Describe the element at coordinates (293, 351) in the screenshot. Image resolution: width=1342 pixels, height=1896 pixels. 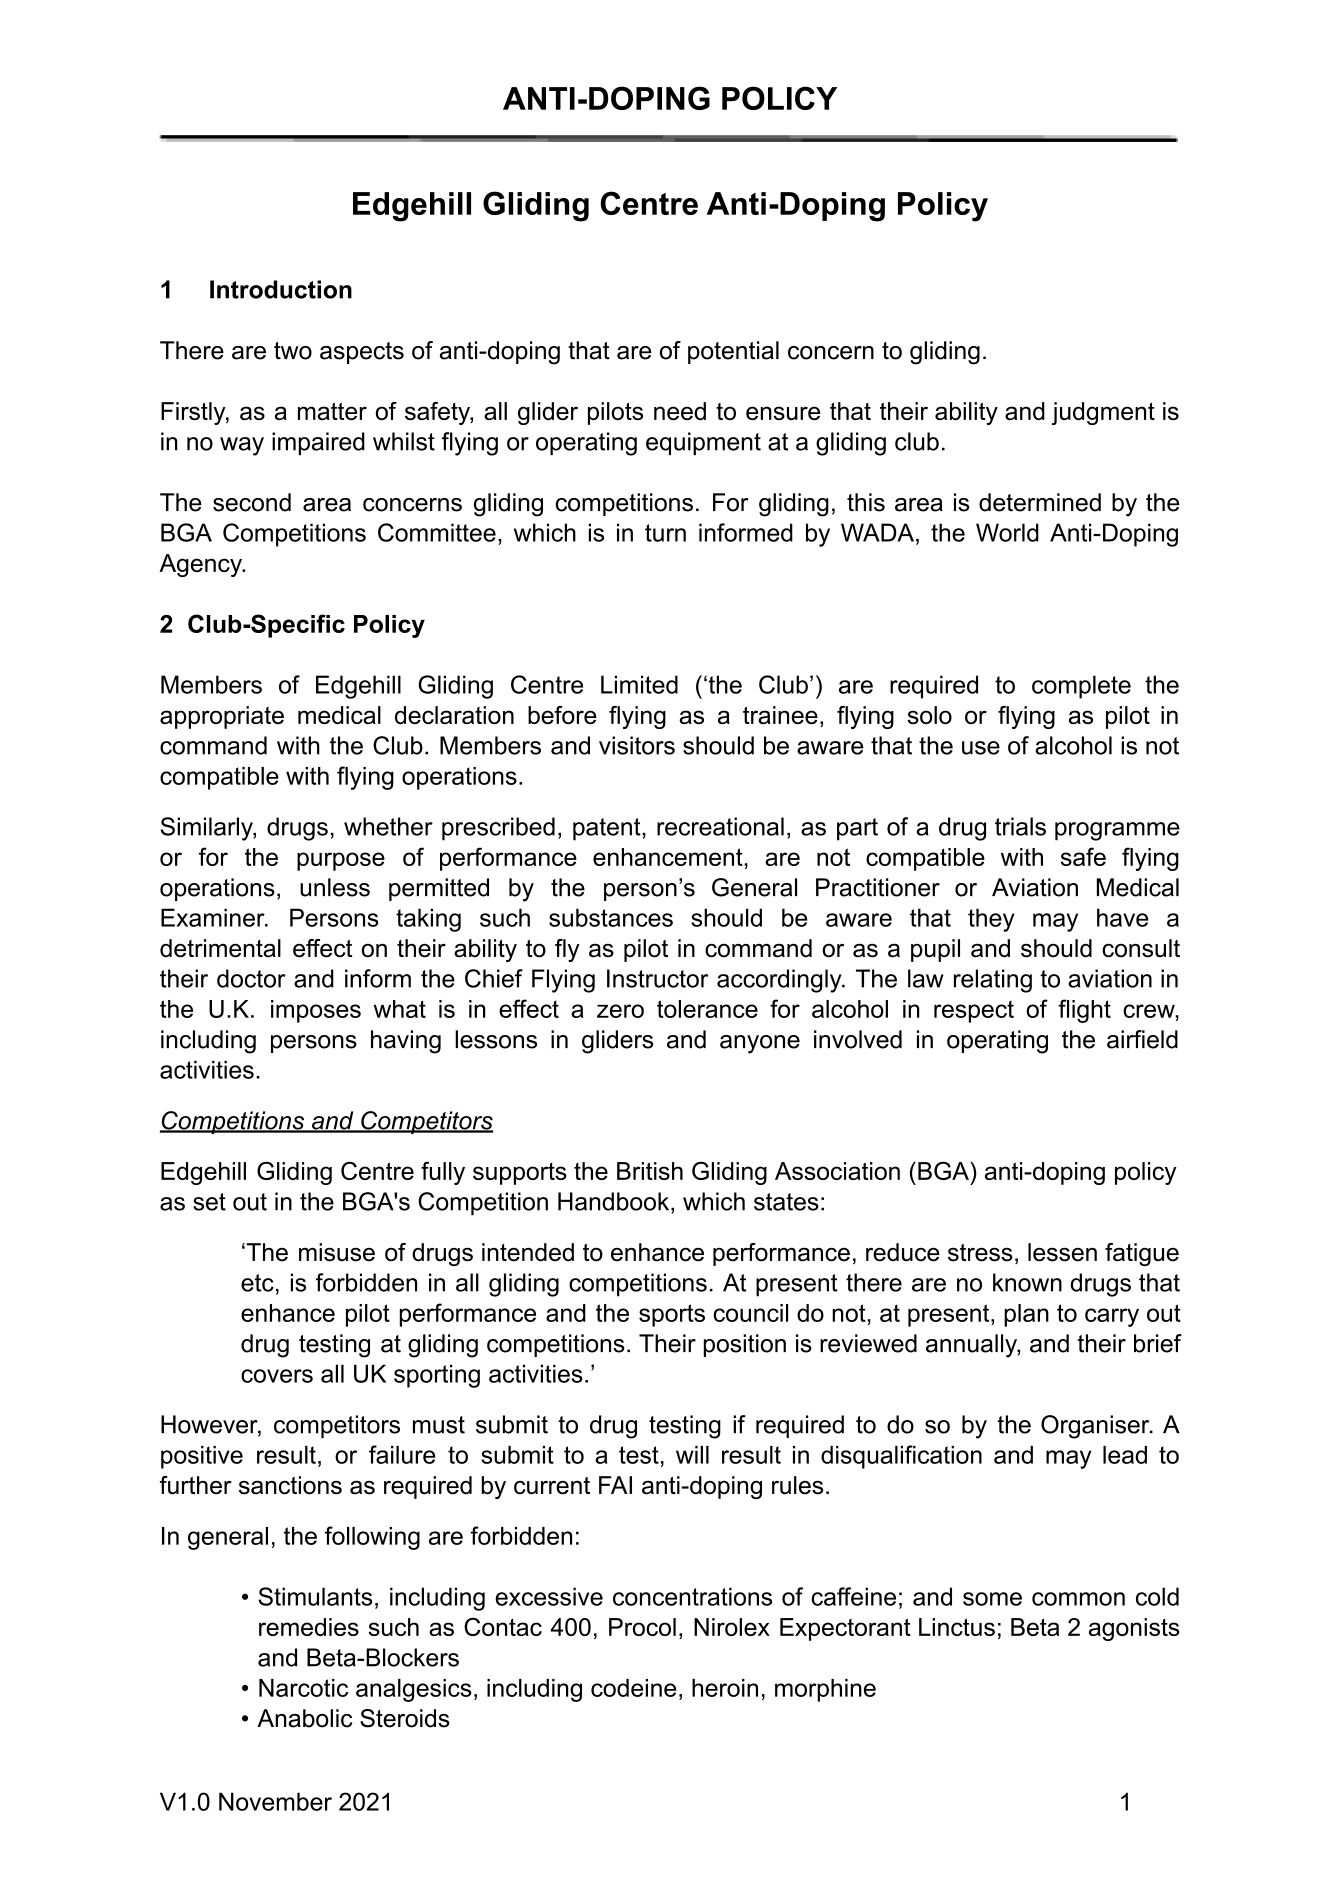
I see `two` at that location.
